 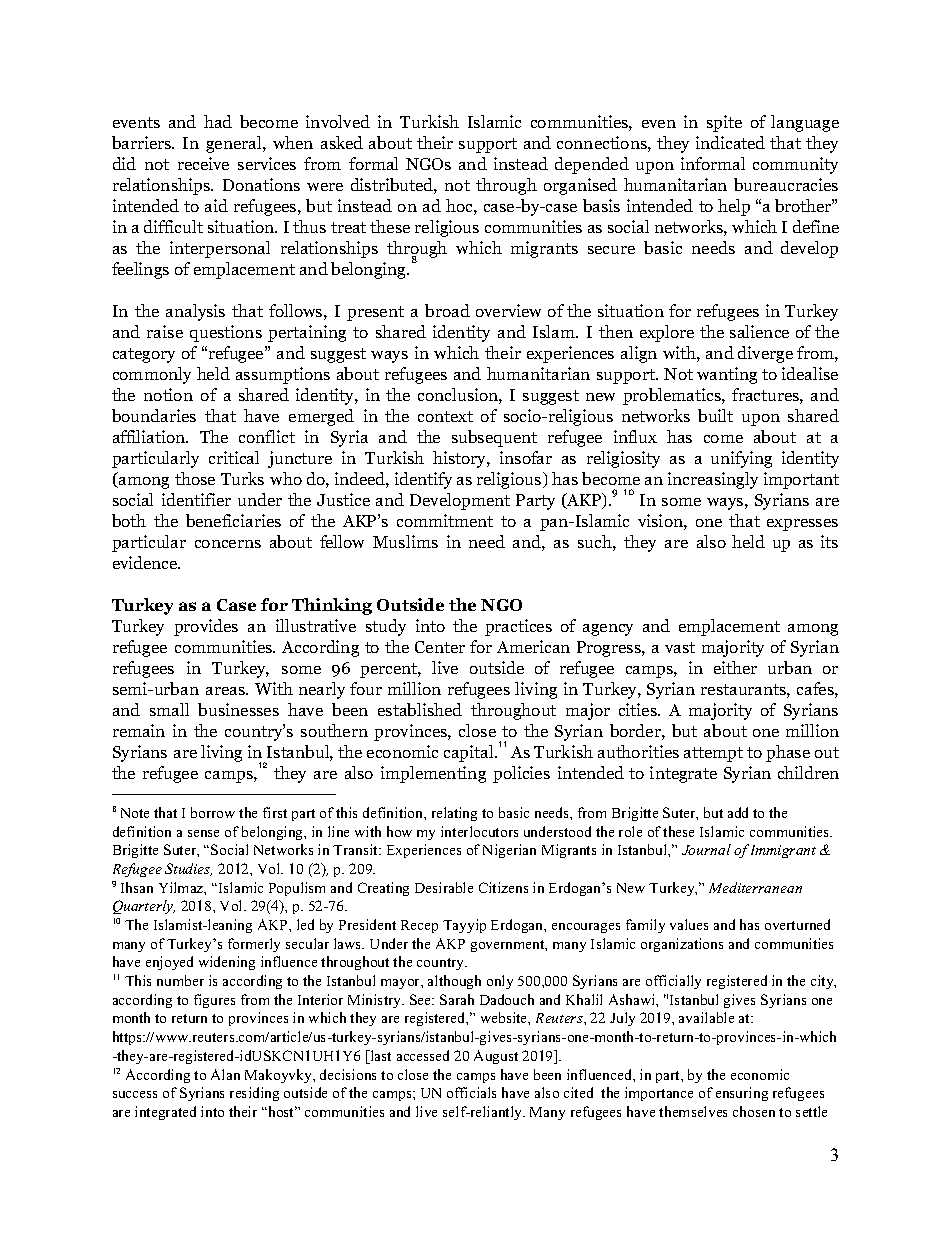 I want to click on provides, so click(x=206, y=627).
